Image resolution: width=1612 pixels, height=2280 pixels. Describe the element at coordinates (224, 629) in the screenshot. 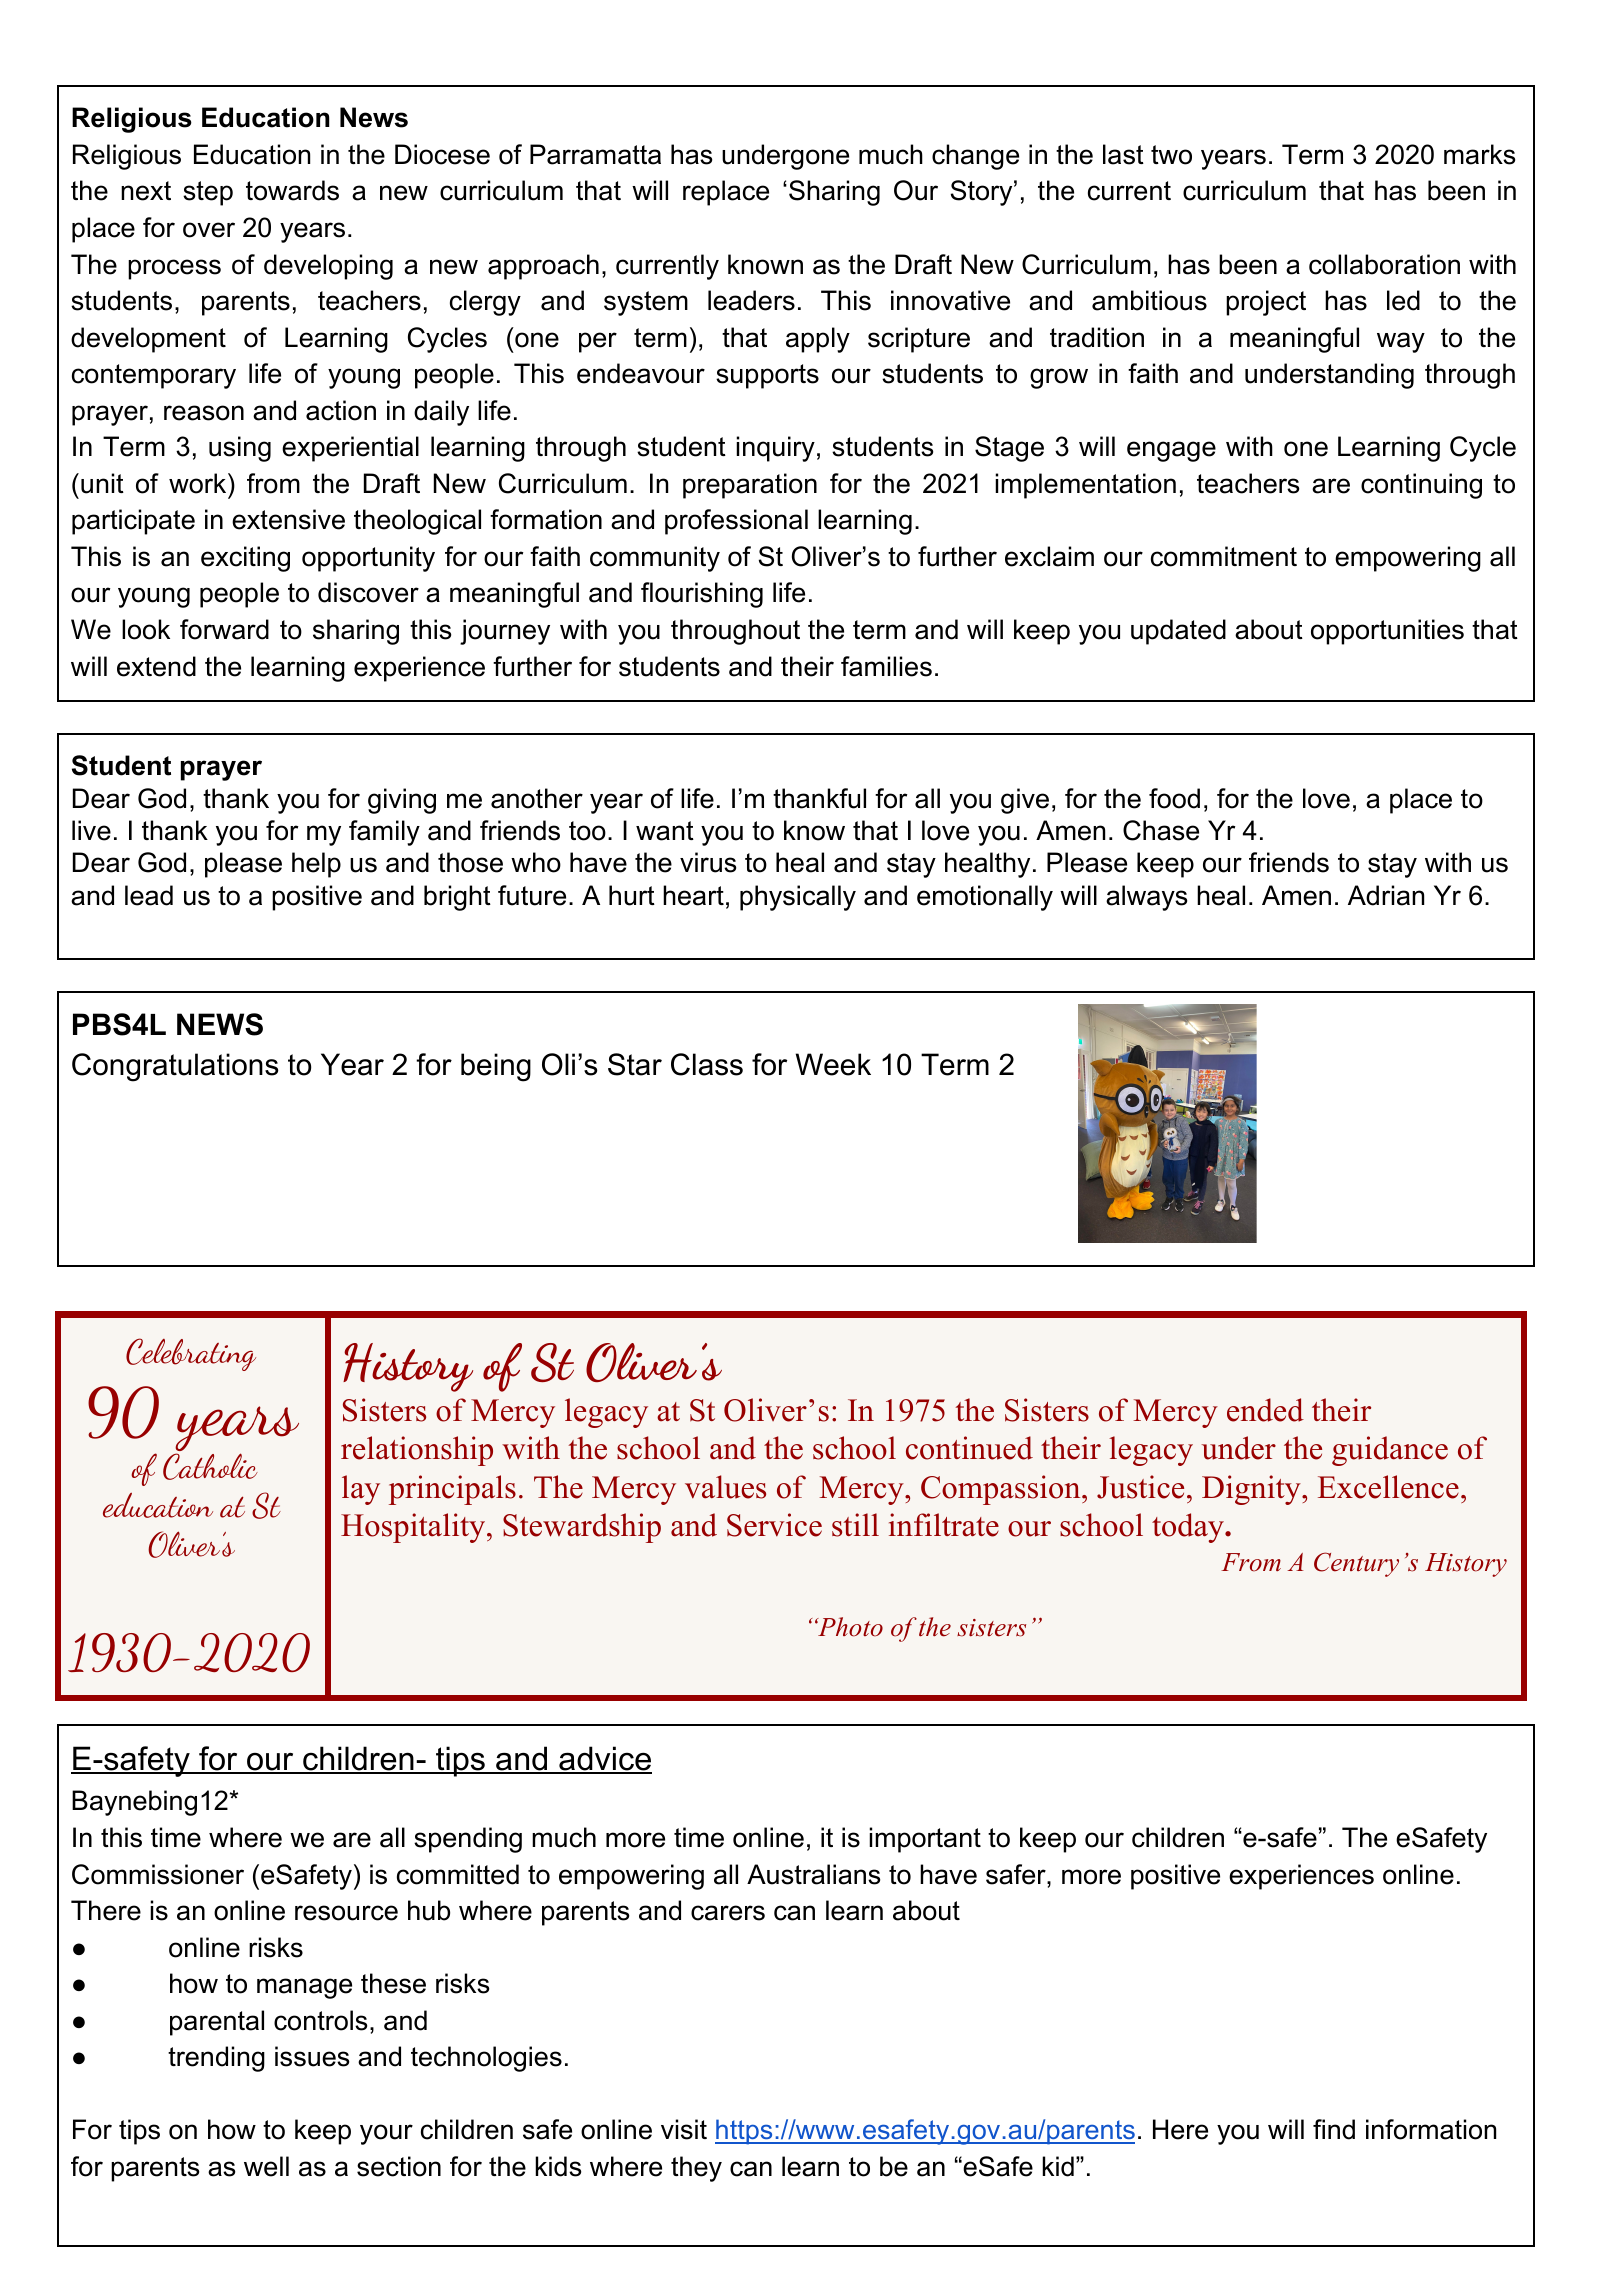

I see `forward` at that location.
